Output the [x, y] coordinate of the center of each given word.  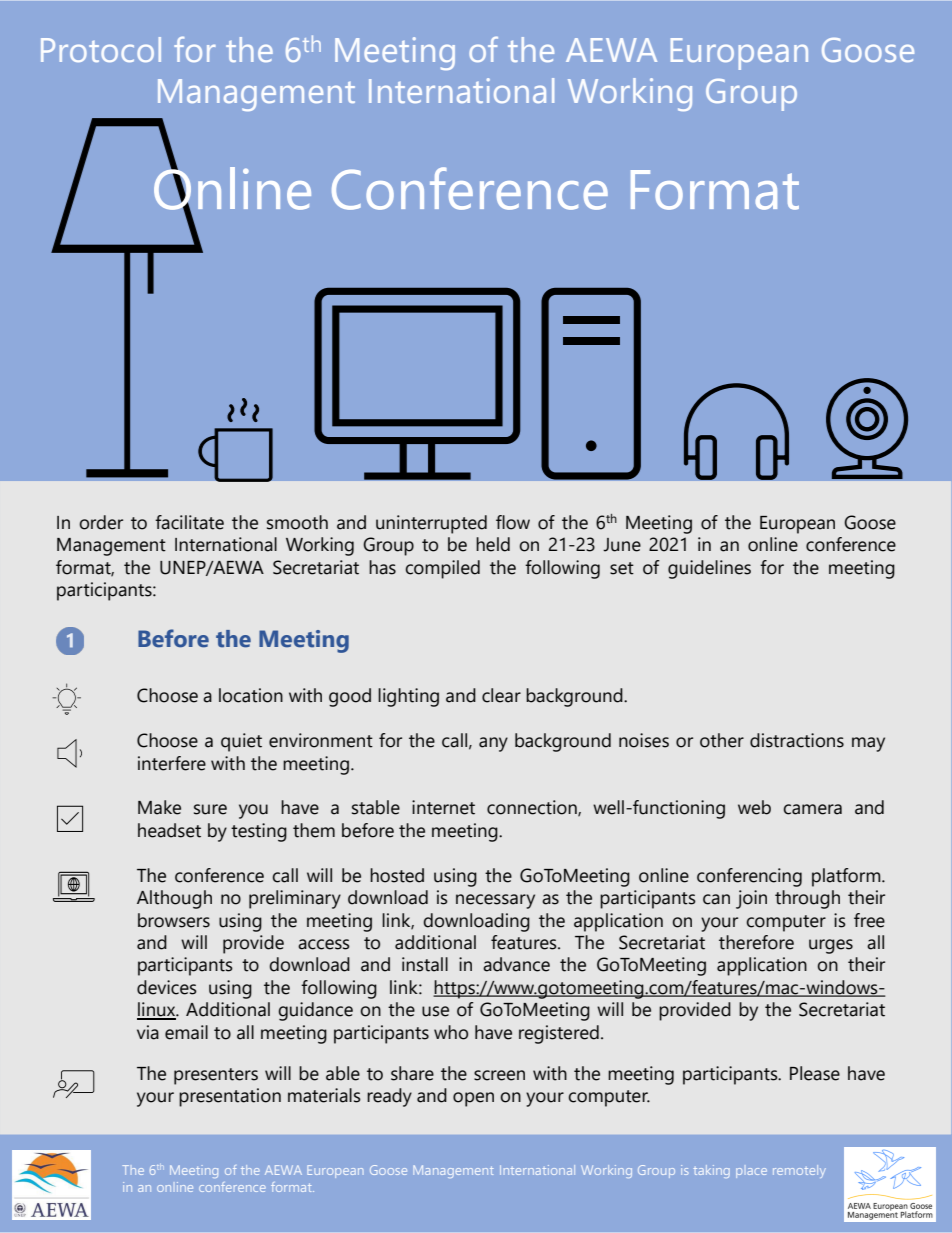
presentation [230, 1097]
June [622, 545]
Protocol [101, 49]
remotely [799, 1171]
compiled [442, 569]
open [473, 1099]
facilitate [189, 522]
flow [513, 522]
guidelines [709, 569]
